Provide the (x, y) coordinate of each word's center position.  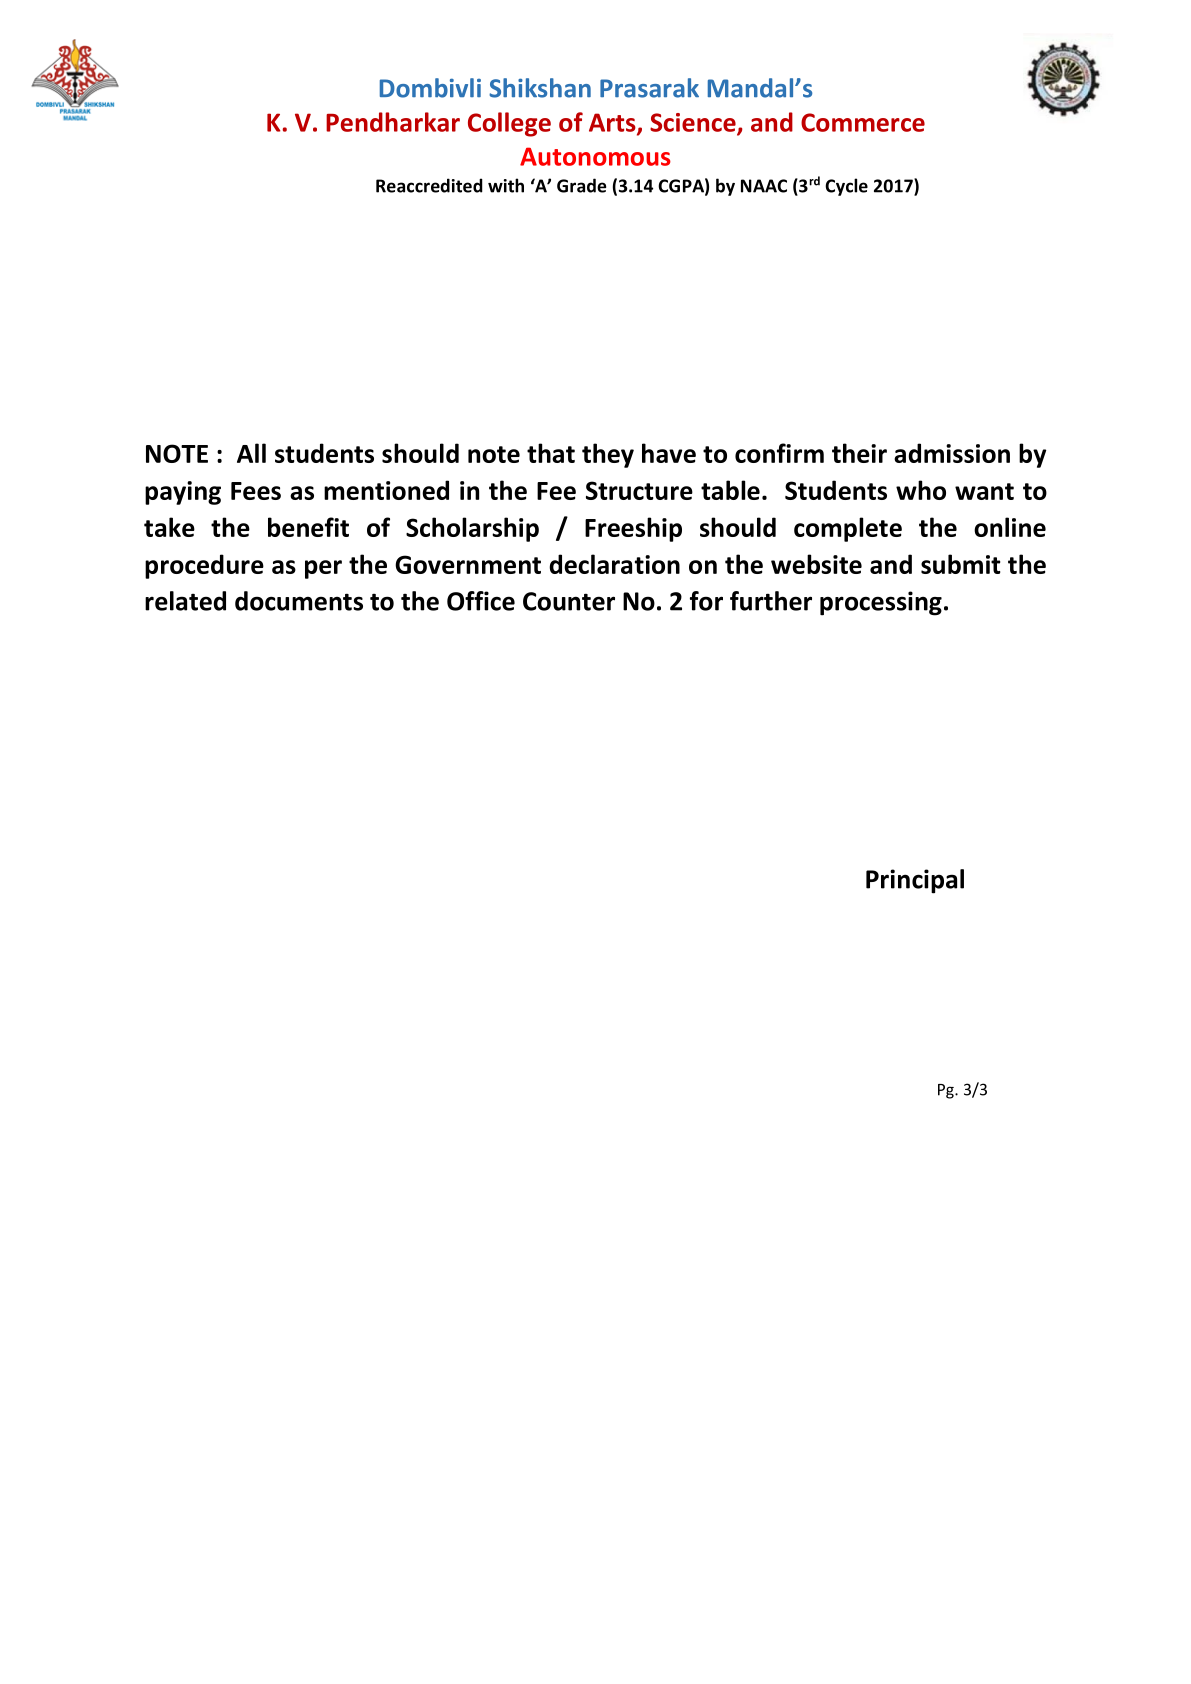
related (185, 601)
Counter (569, 601)
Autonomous (595, 156)
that (551, 453)
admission (952, 453)
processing (881, 603)
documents (299, 601)
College (509, 124)
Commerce (863, 122)
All (251, 453)
